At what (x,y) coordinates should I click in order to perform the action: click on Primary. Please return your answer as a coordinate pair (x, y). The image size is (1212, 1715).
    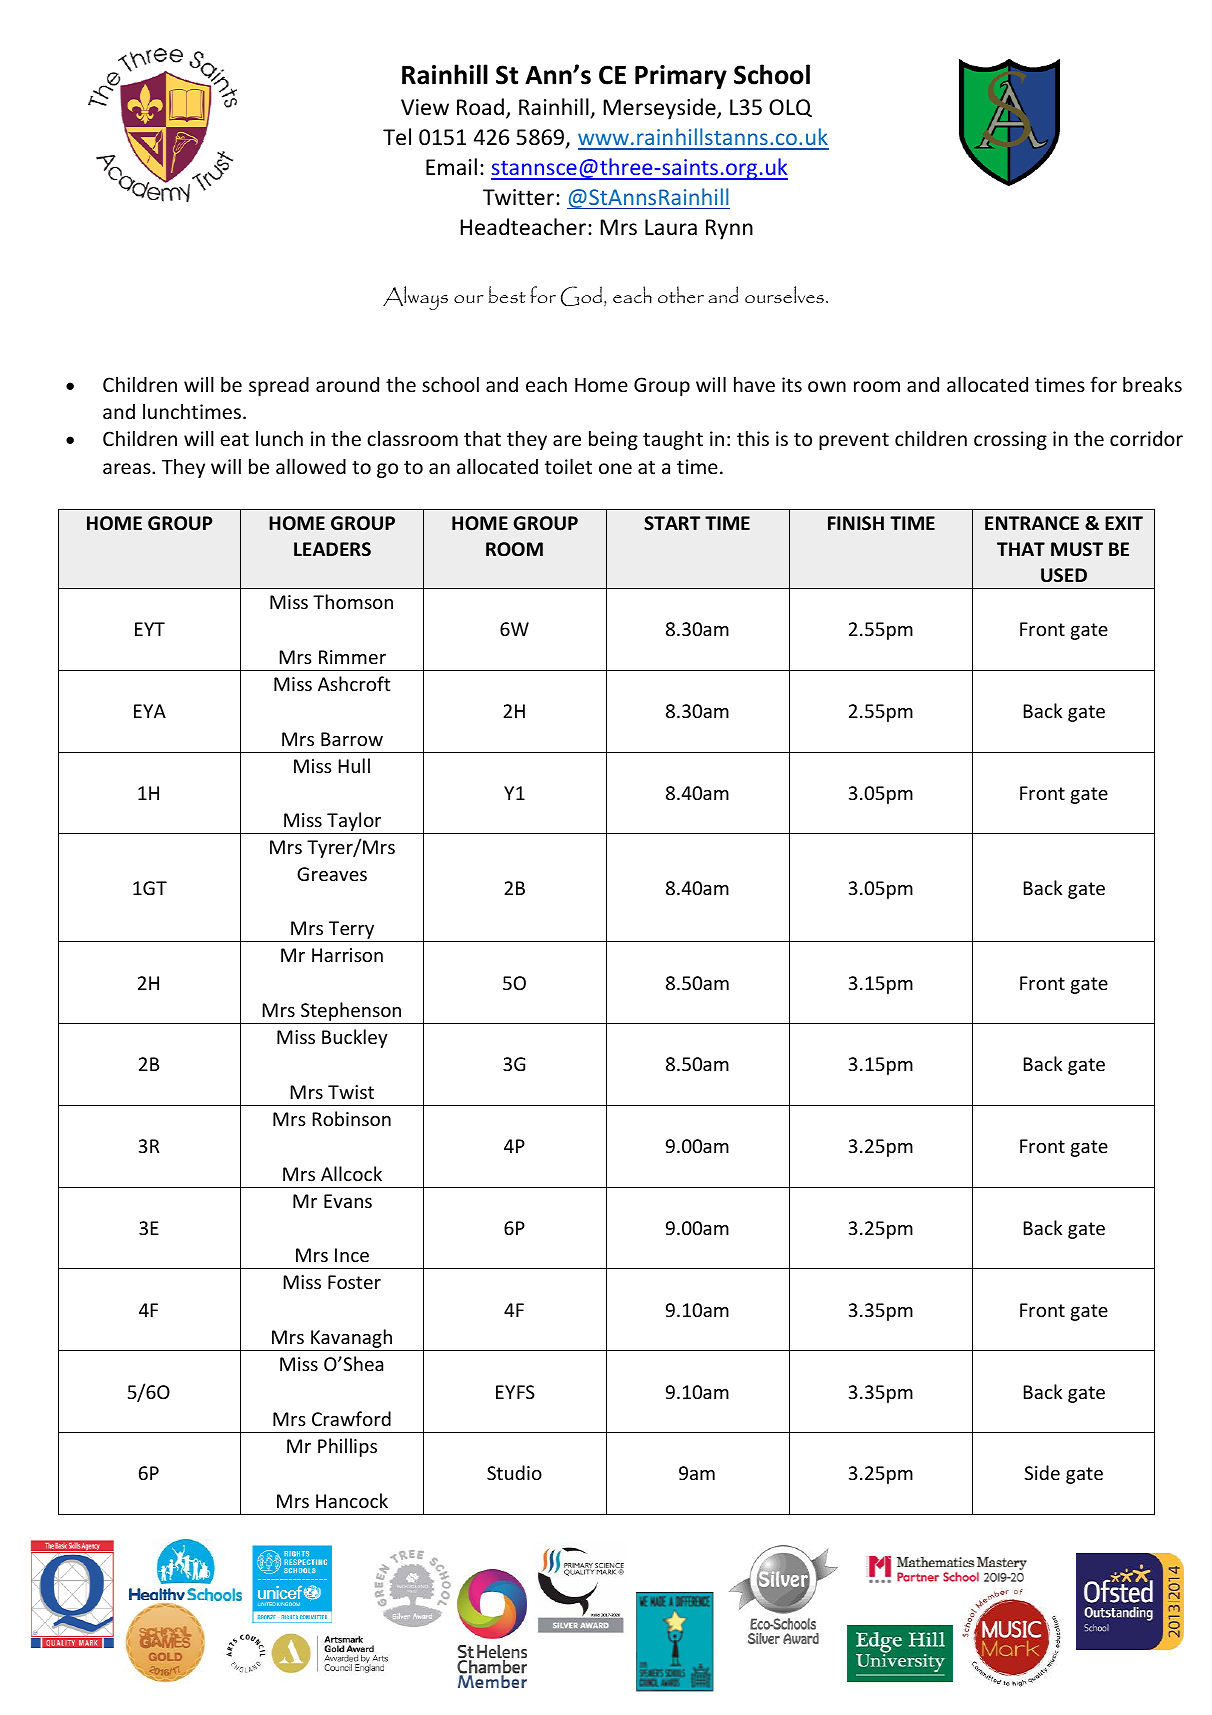
    Looking at the image, I should click on (681, 77).
